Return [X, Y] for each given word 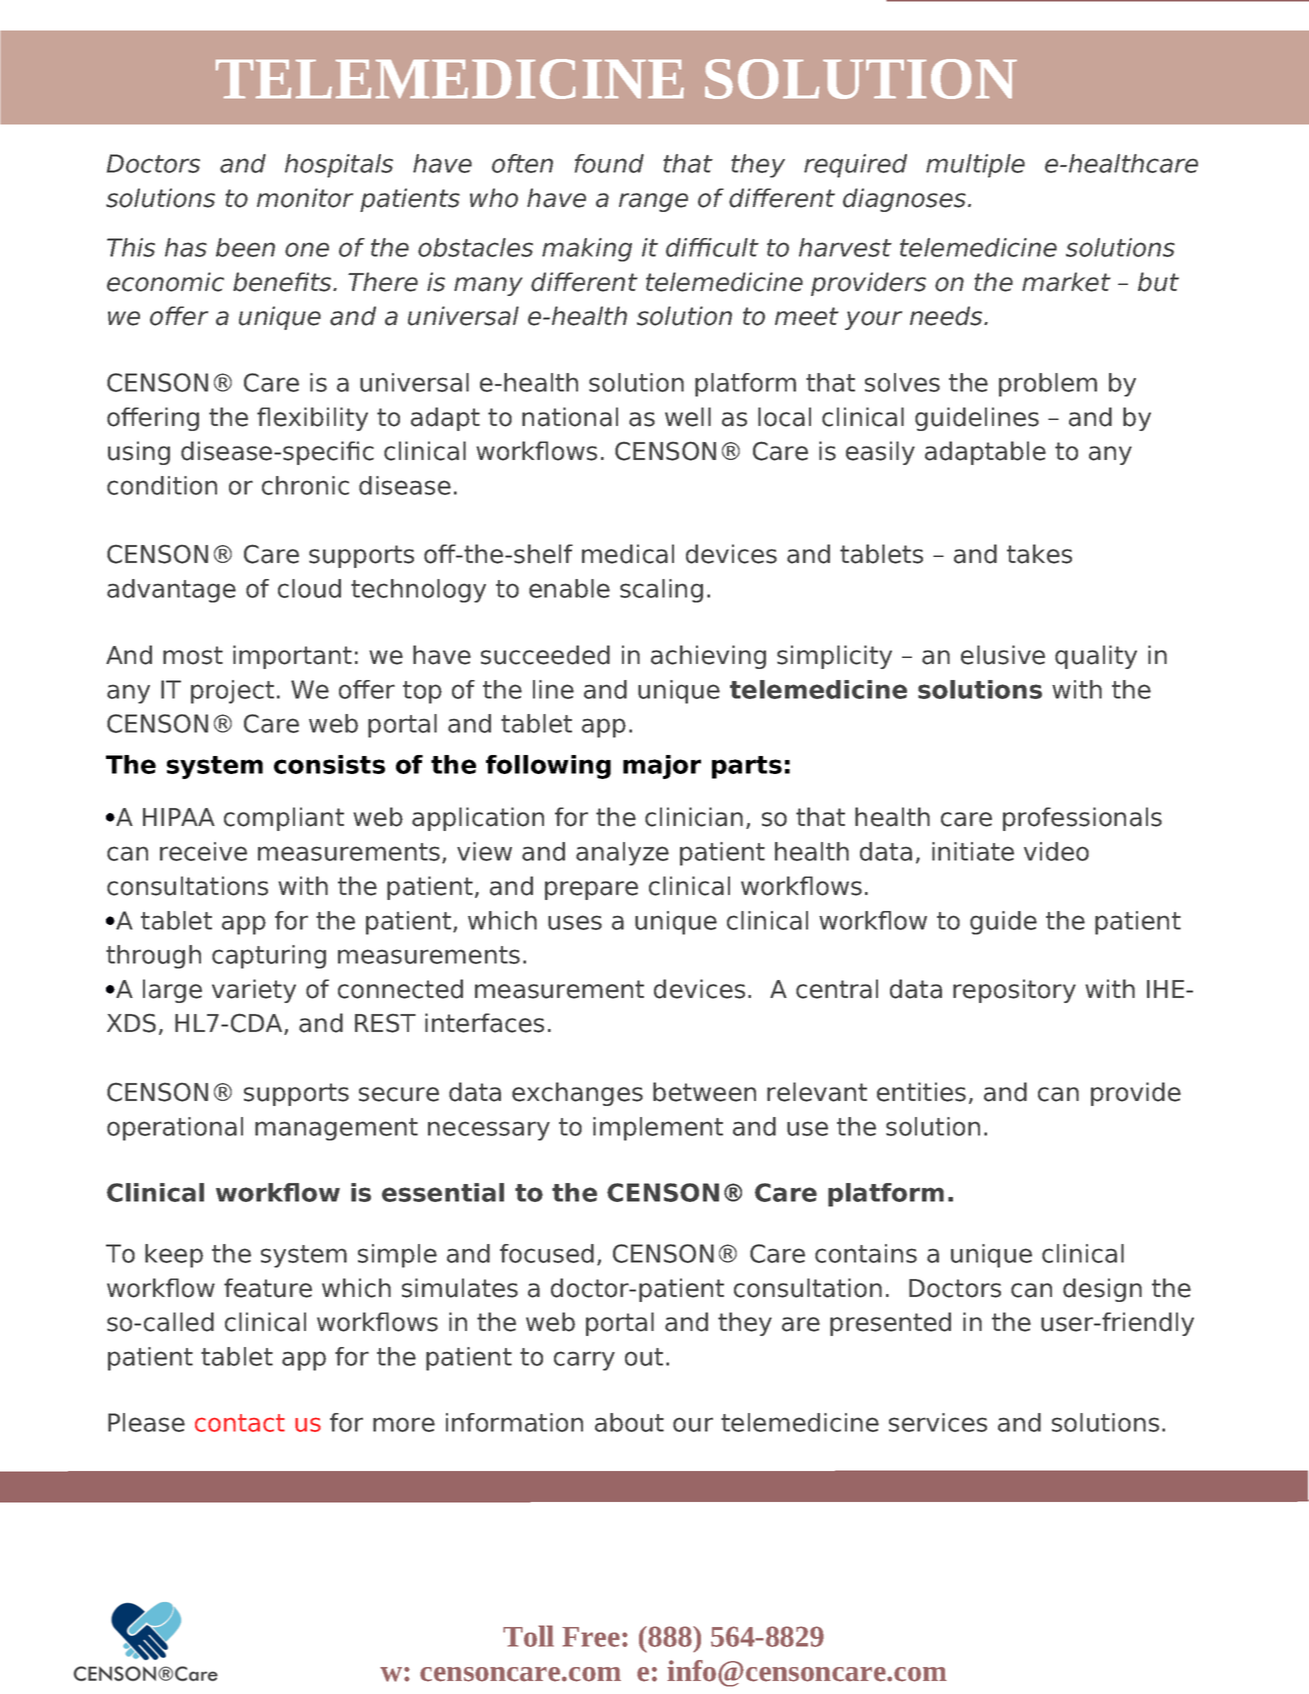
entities [921, 1092]
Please [146, 1422]
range [653, 202]
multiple [975, 166]
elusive [1003, 655]
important [292, 657]
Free [591, 1637]
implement [658, 1129]
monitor [305, 198]
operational [175, 1129]
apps [607, 728]
